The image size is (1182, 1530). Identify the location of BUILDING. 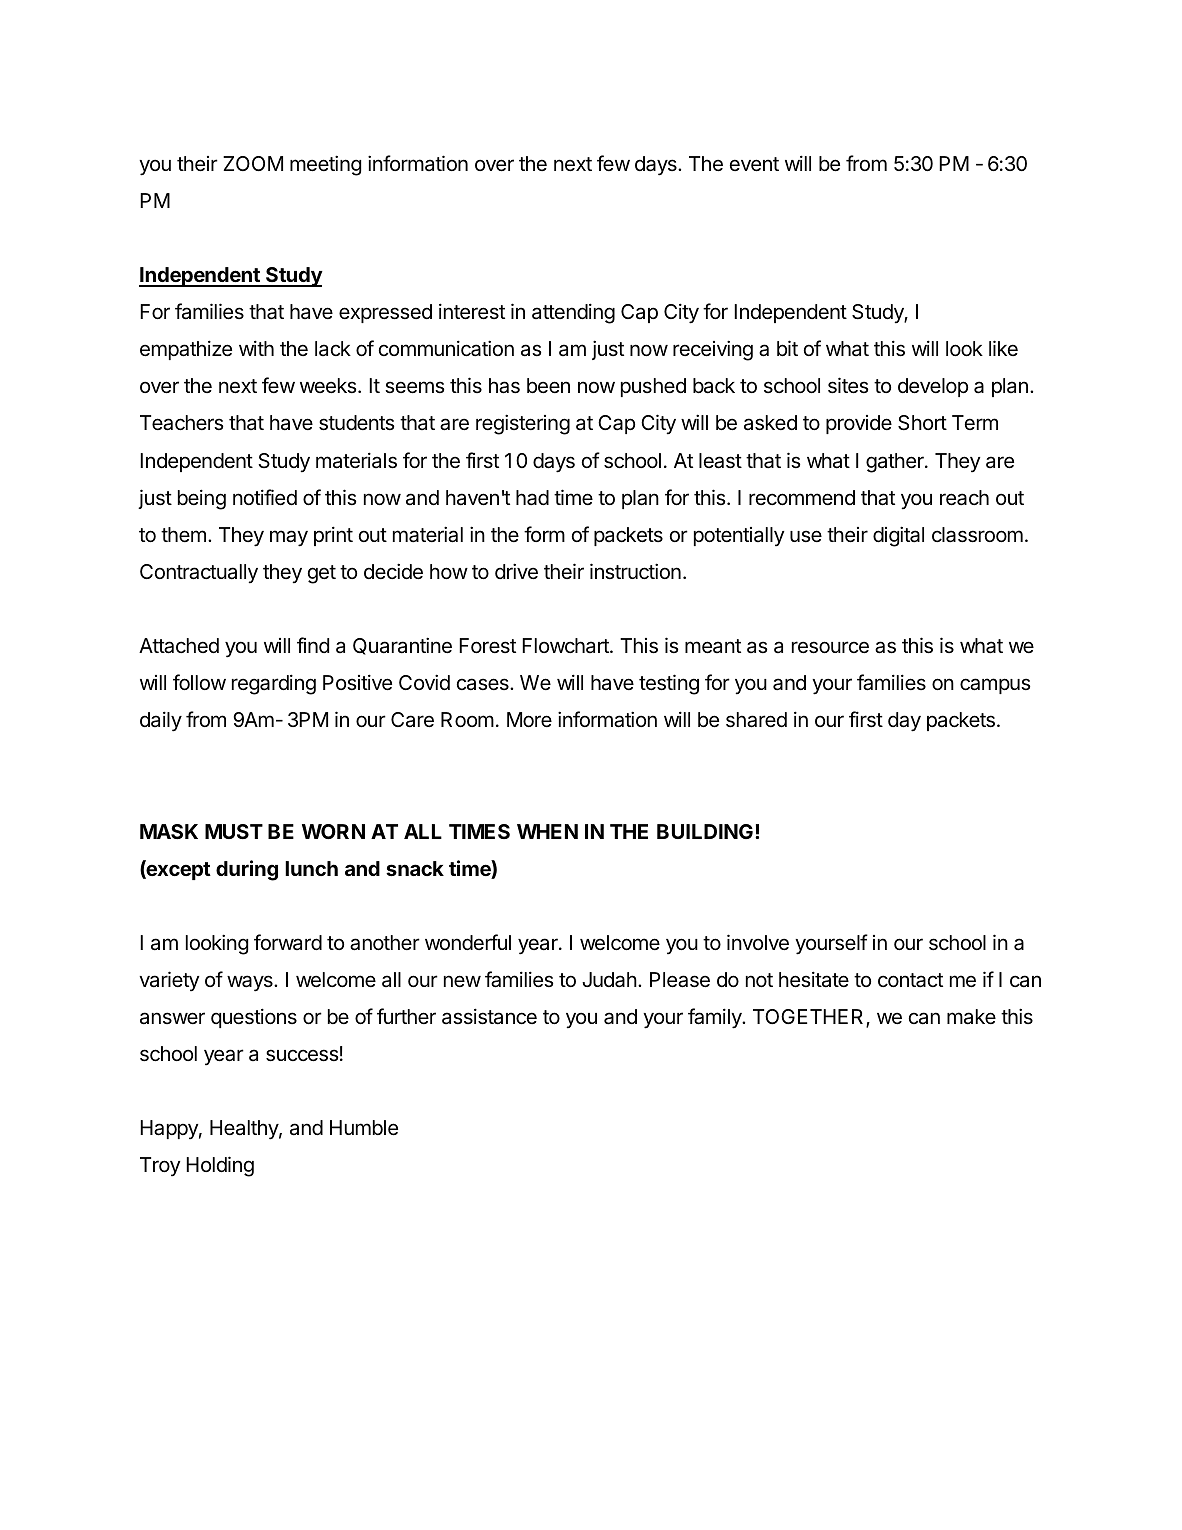
(705, 831).
